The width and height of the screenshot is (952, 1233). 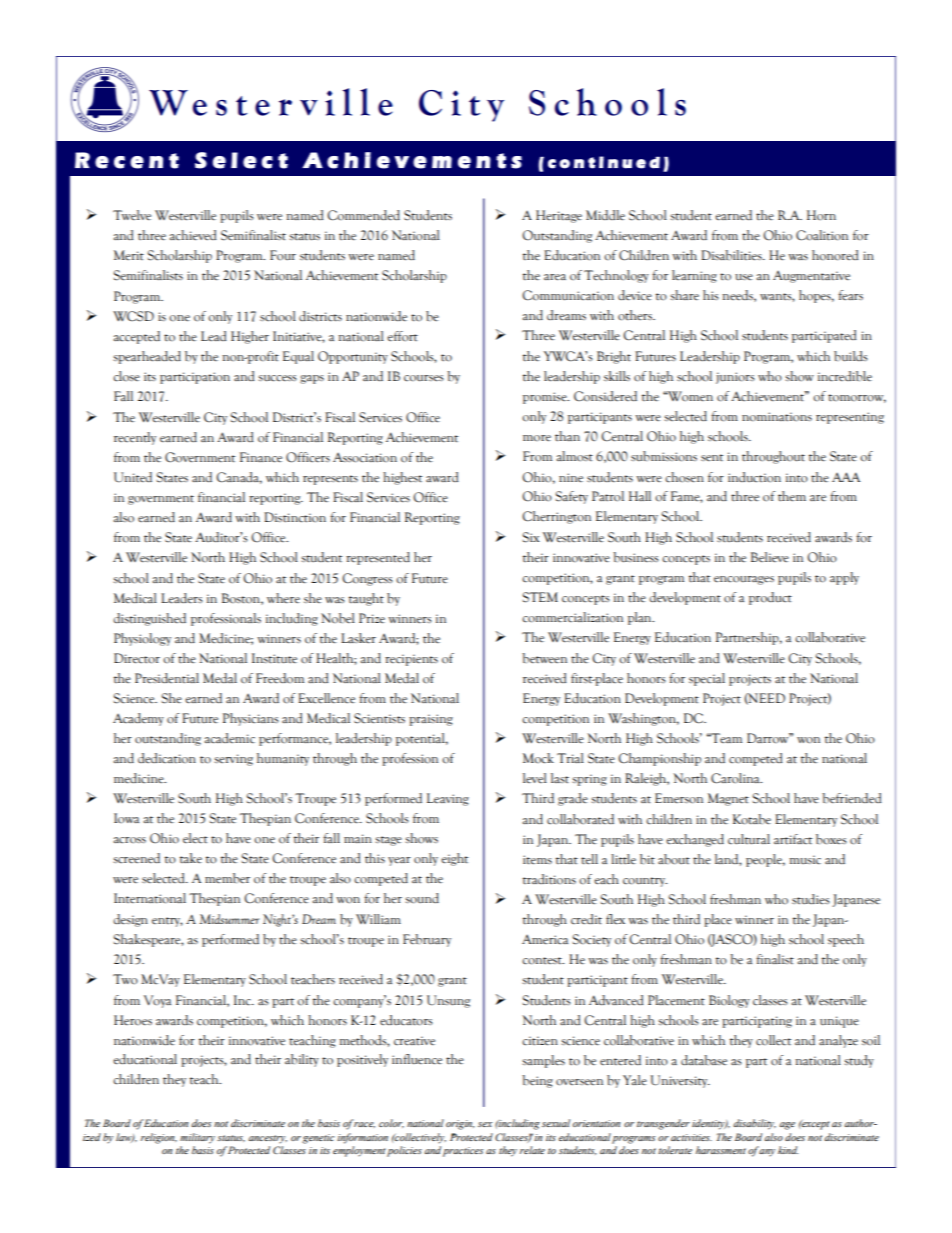 What do you see at coordinates (295, 517) in the screenshot?
I see `Distinction` at bounding box center [295, 517].
